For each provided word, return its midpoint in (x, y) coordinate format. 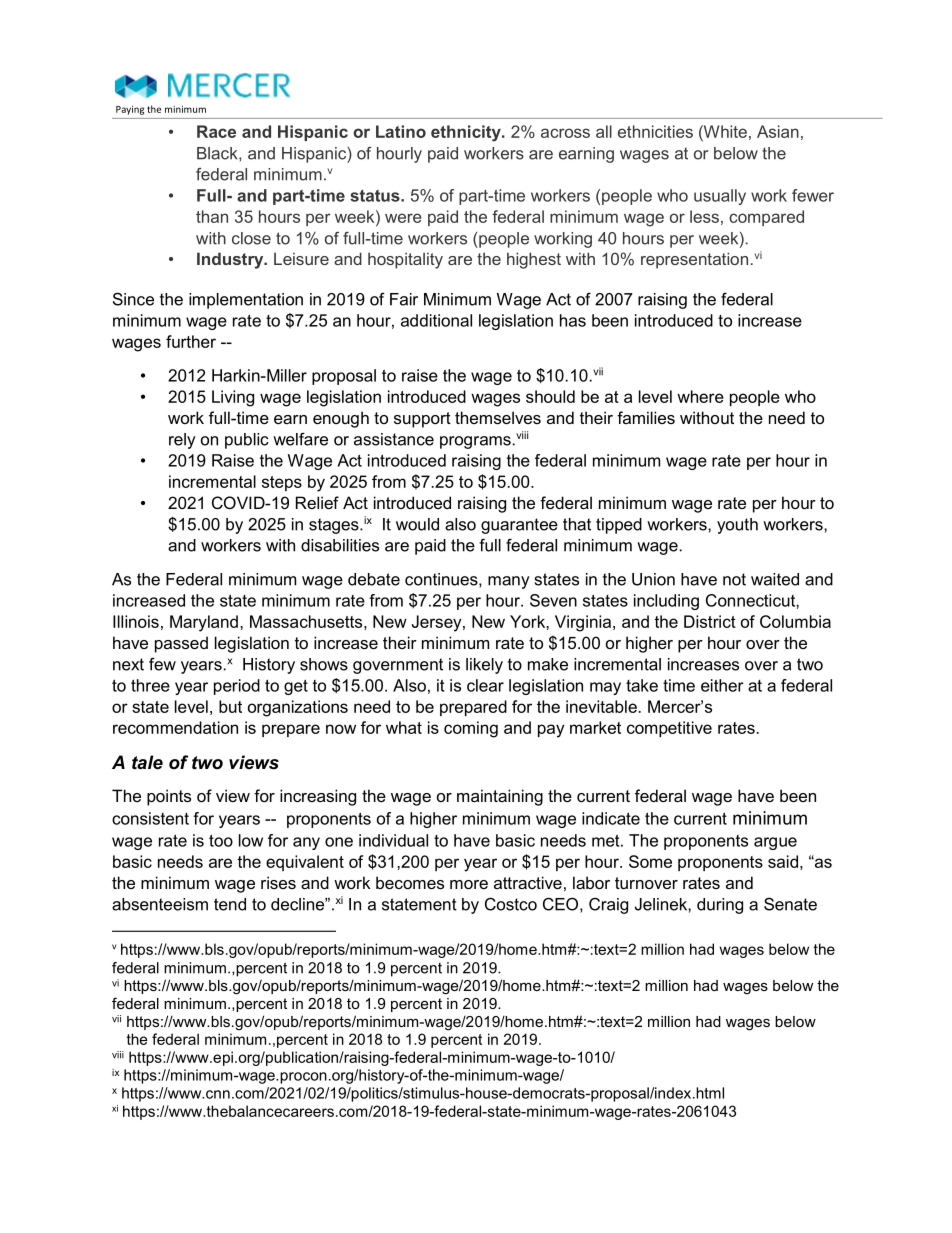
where (700, 396)
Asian (778, 131)
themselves (498, 417)
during (720, 906)
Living (233, 398)
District (710, 621)
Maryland (204, 623)
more (469, 884)
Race (216, 131)
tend (230, 904)
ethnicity (467, 133)
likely (484, 666)
